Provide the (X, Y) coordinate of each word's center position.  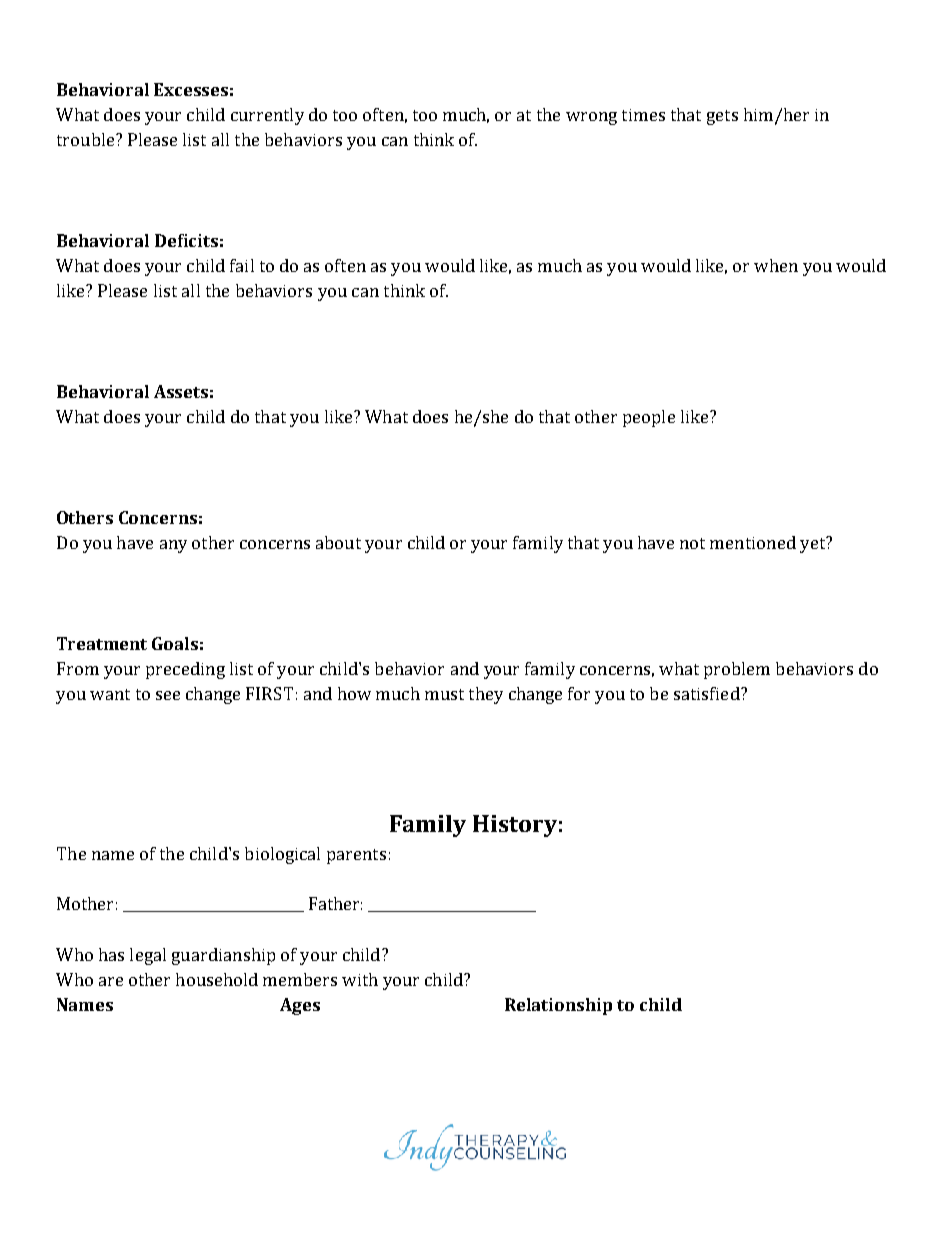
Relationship (558, 1006)
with (360, 979)
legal (148, 956)
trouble (87, 139)
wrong (591, 118)
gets (722, 117)
